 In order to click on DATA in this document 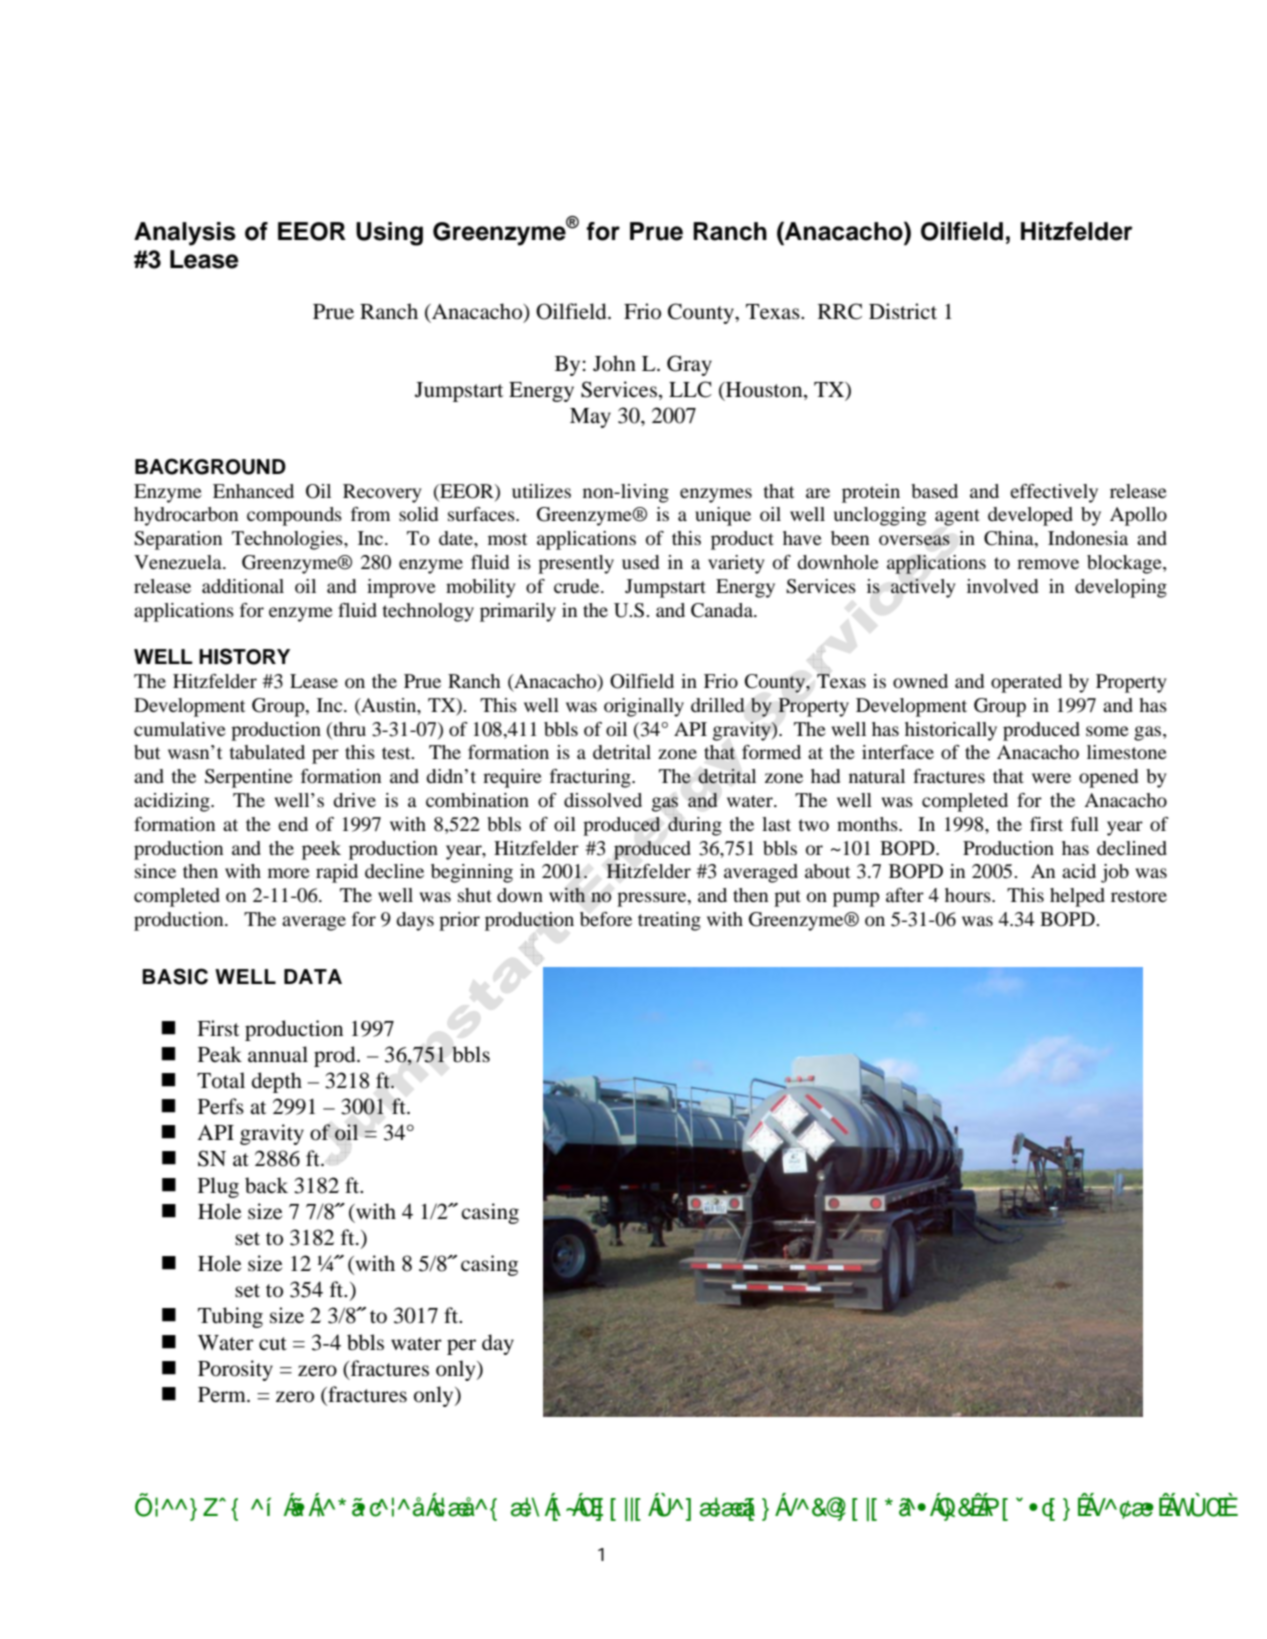, I will do `click(313, 976)`.
